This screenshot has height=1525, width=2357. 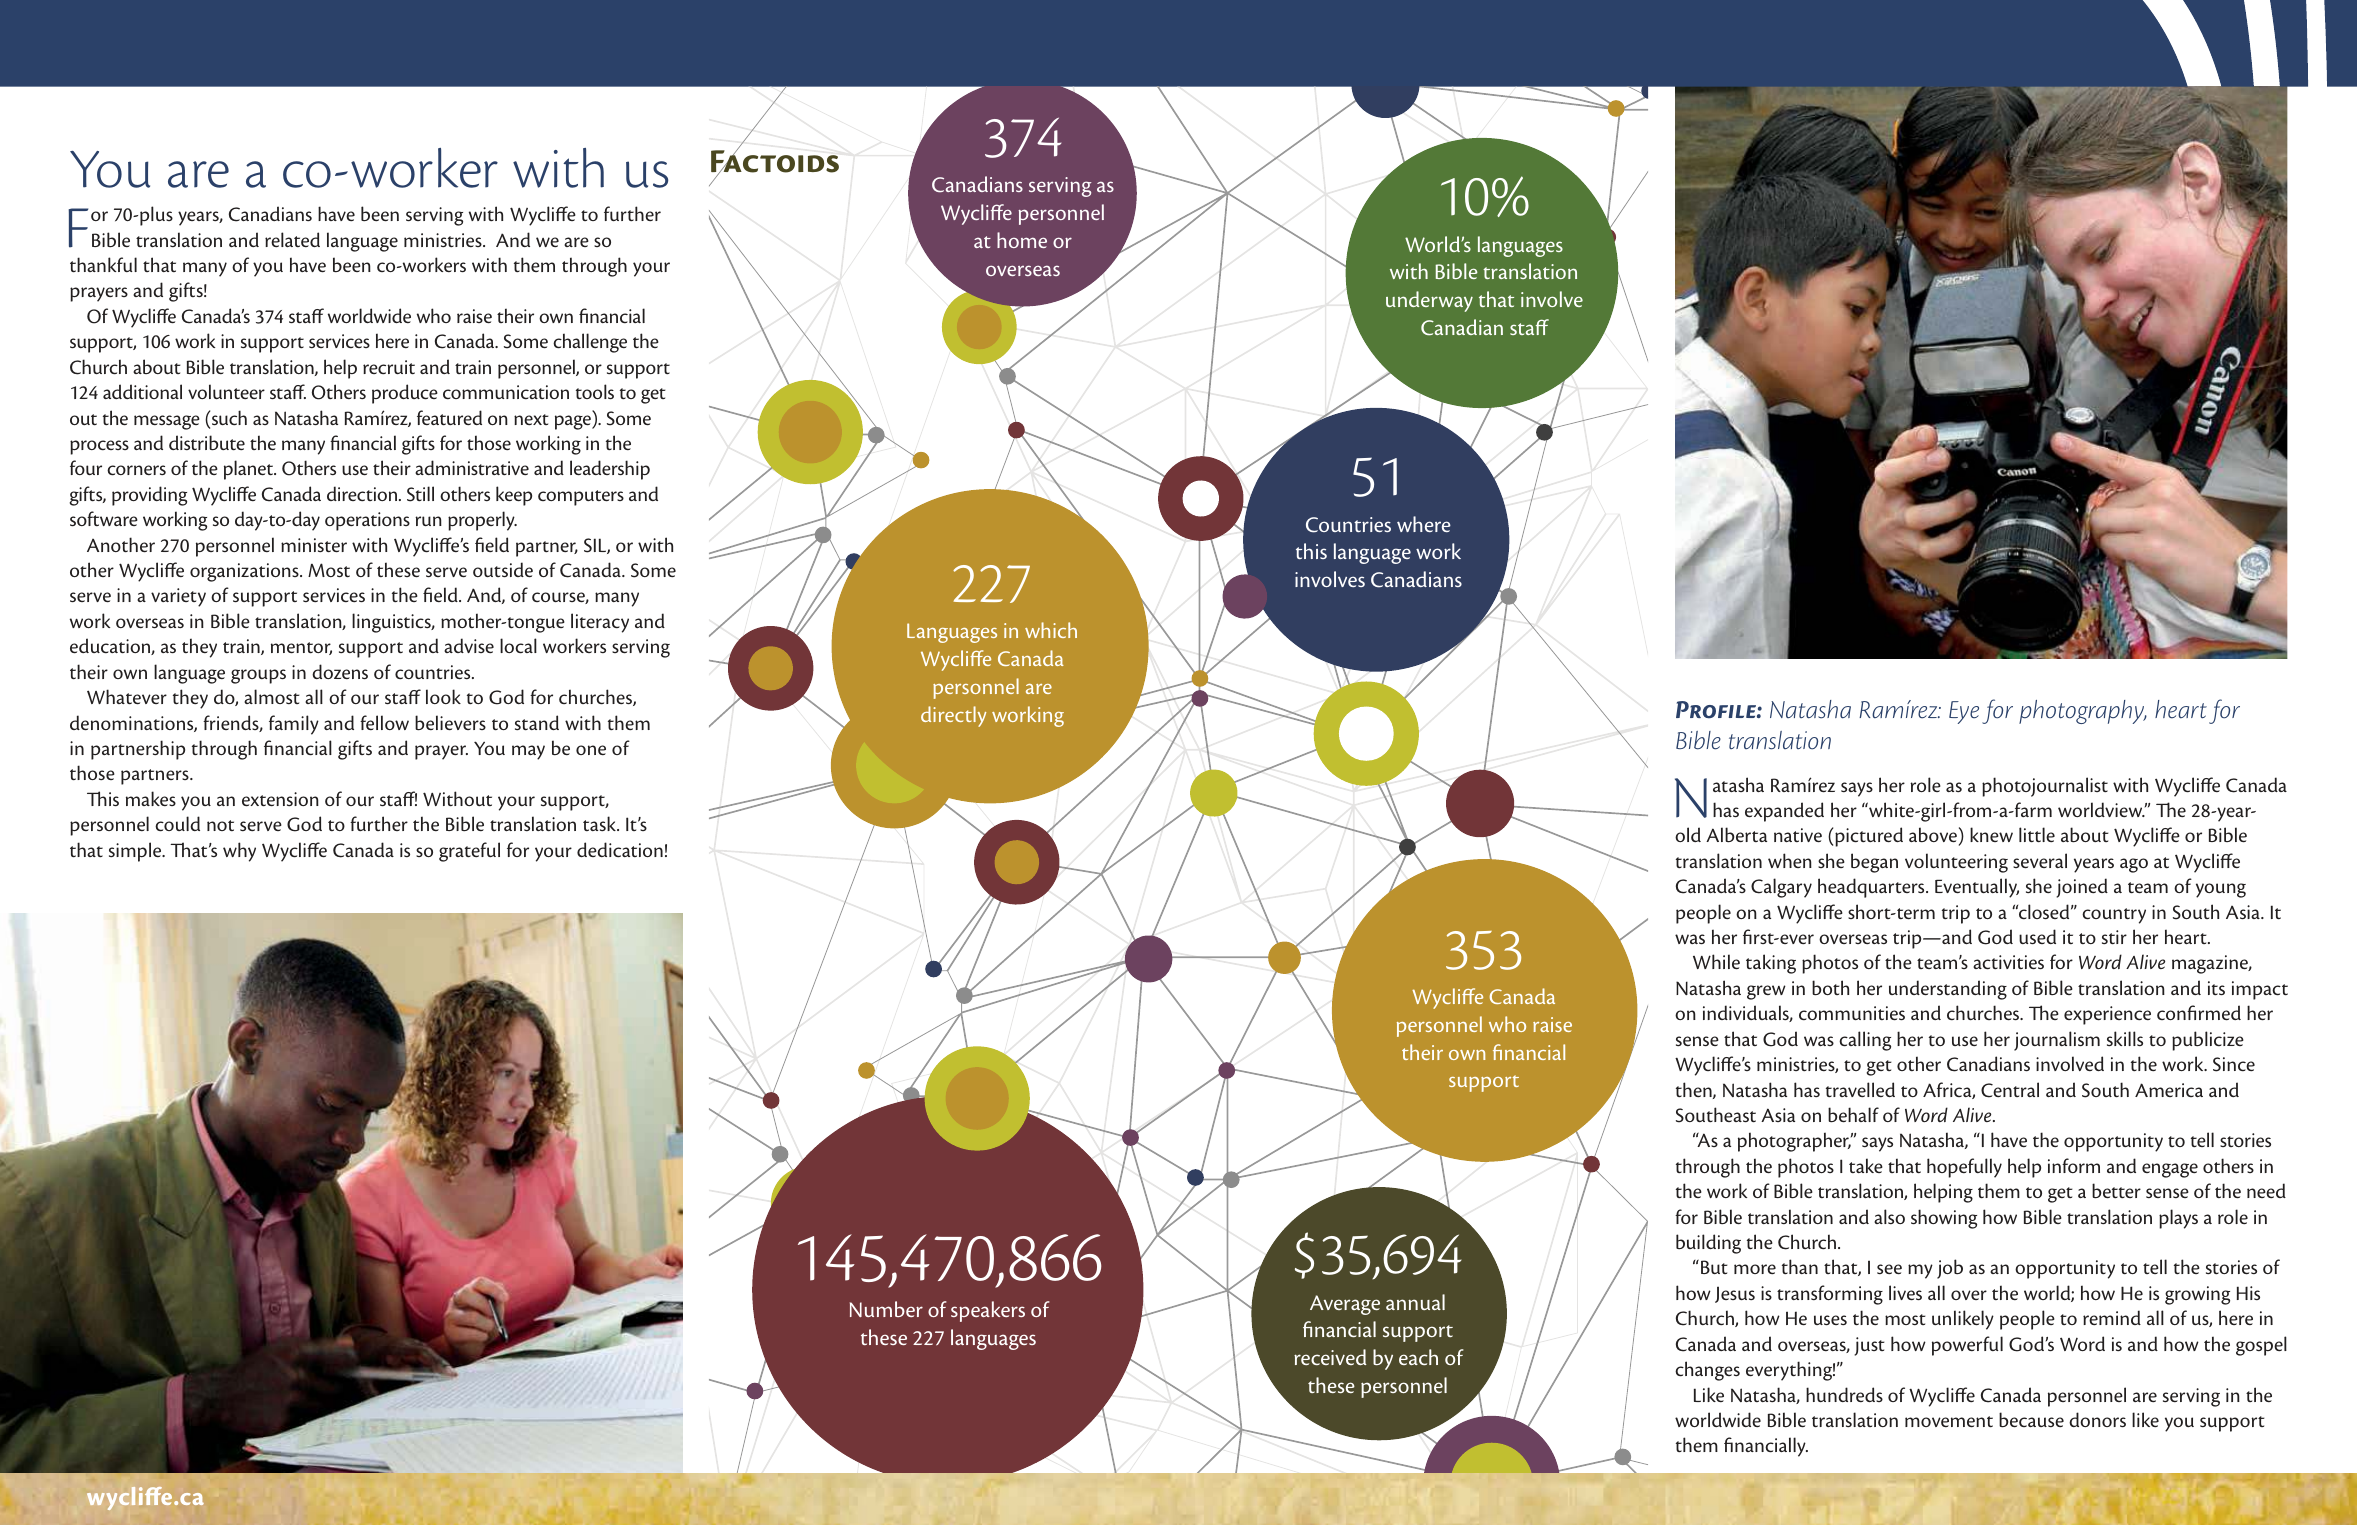 I want to click on this, so click(x=1311, y=551).
